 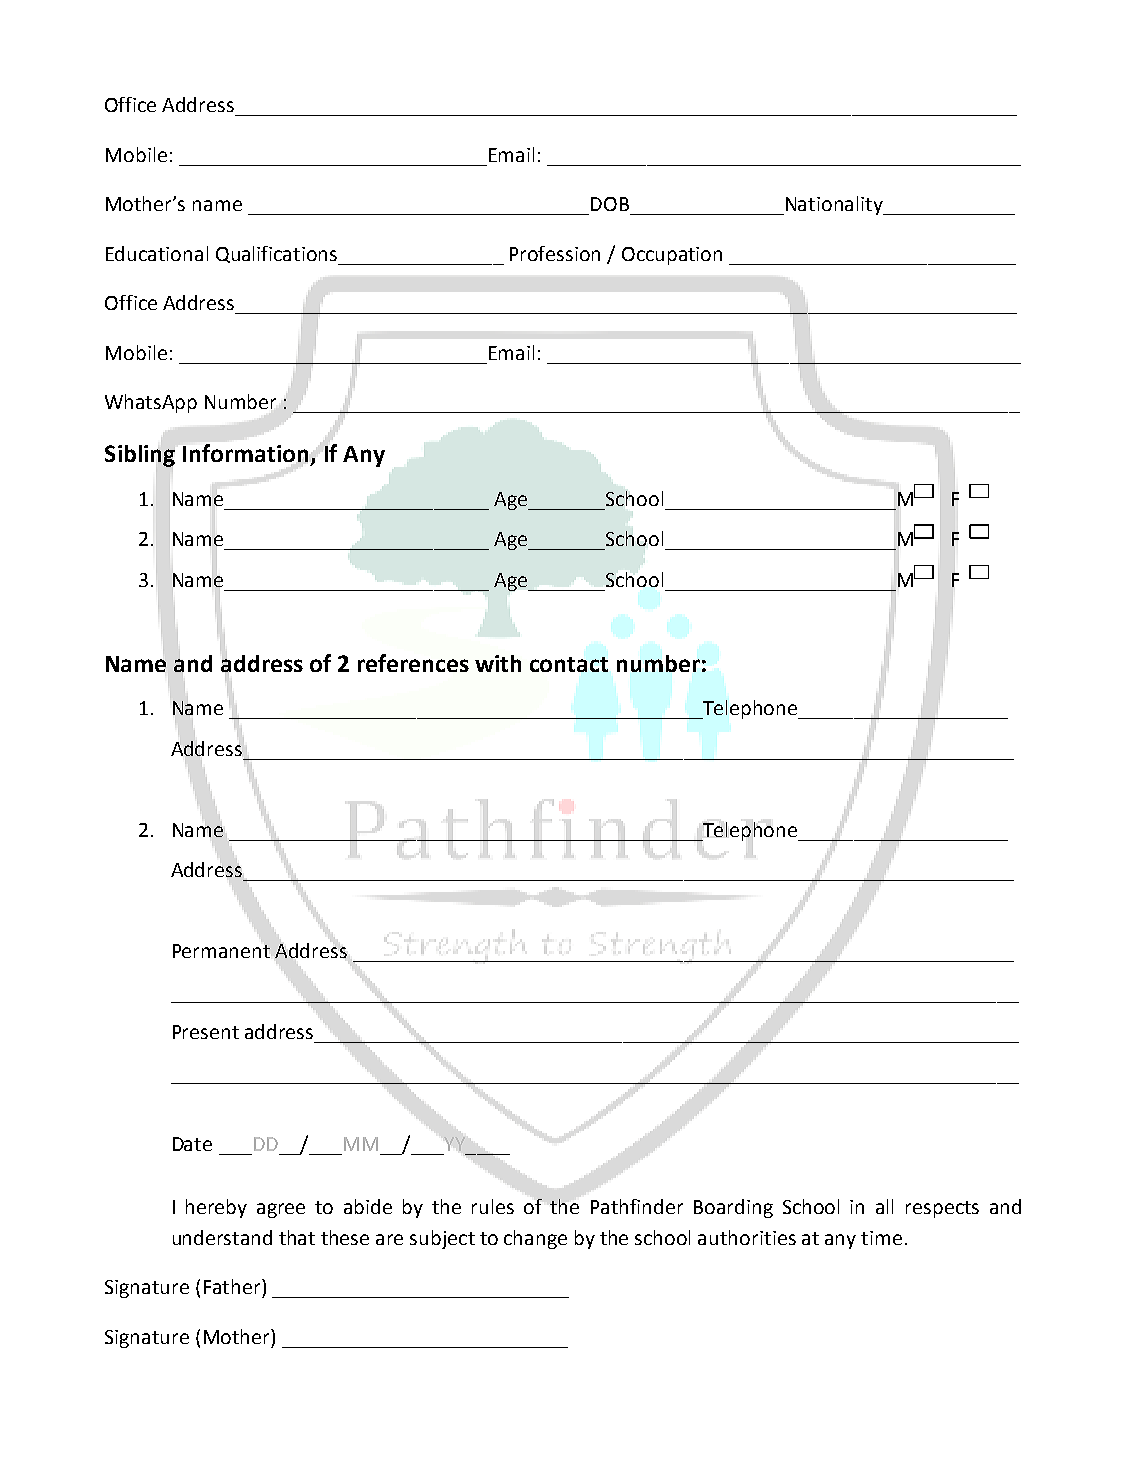 I want to click on Educational, so click(x=157, y=253).
